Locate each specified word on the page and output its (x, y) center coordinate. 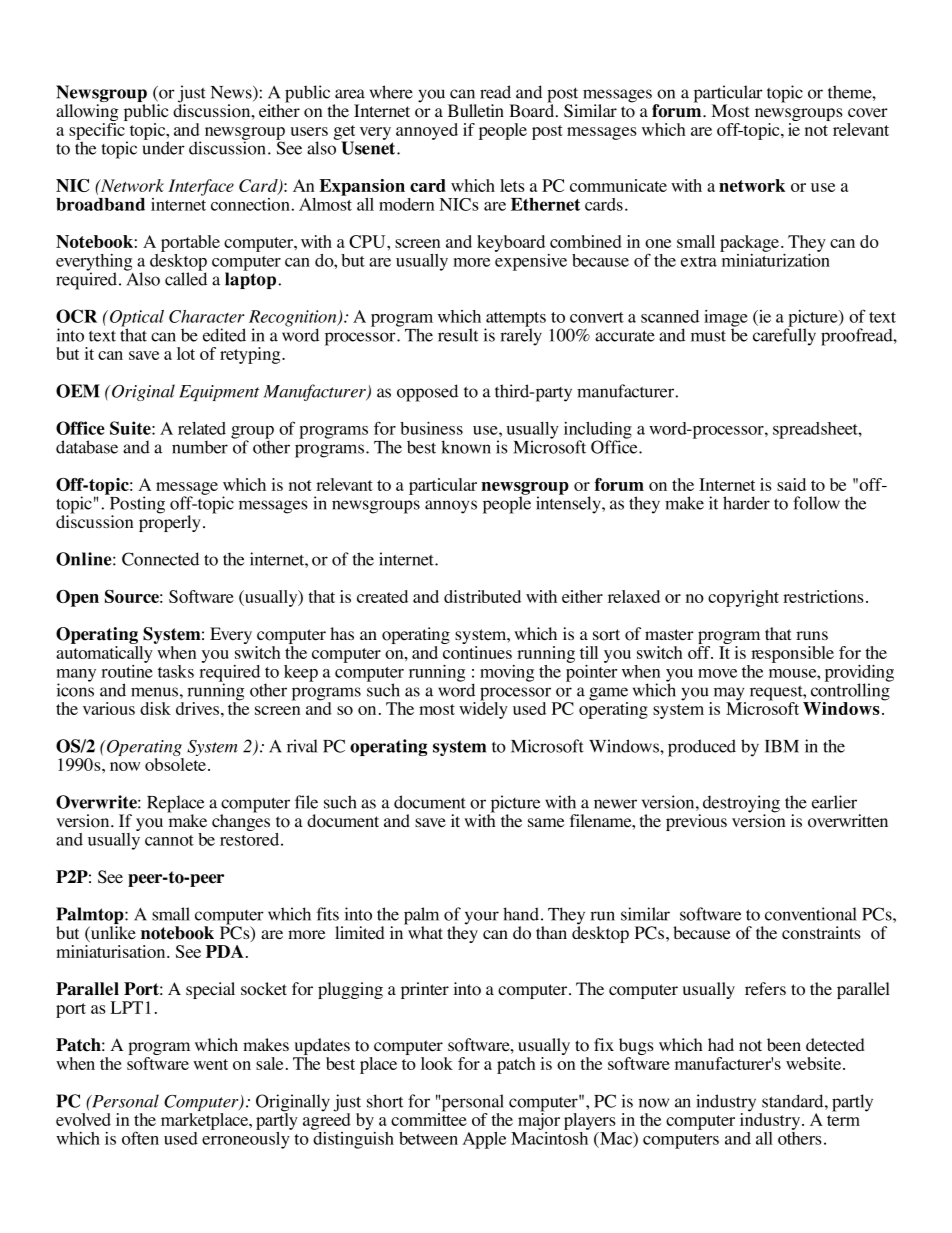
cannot (169, 840)
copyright (743, 598)
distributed (482, 596)
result (458, 335)
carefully (784, 336)
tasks (176, 671)
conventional (811, 914)
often (140, 1138)
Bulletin (476, 111)
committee (429, 1118)
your (482, 918)
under (164, 147)
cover (868, 113)
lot (186, 353)
